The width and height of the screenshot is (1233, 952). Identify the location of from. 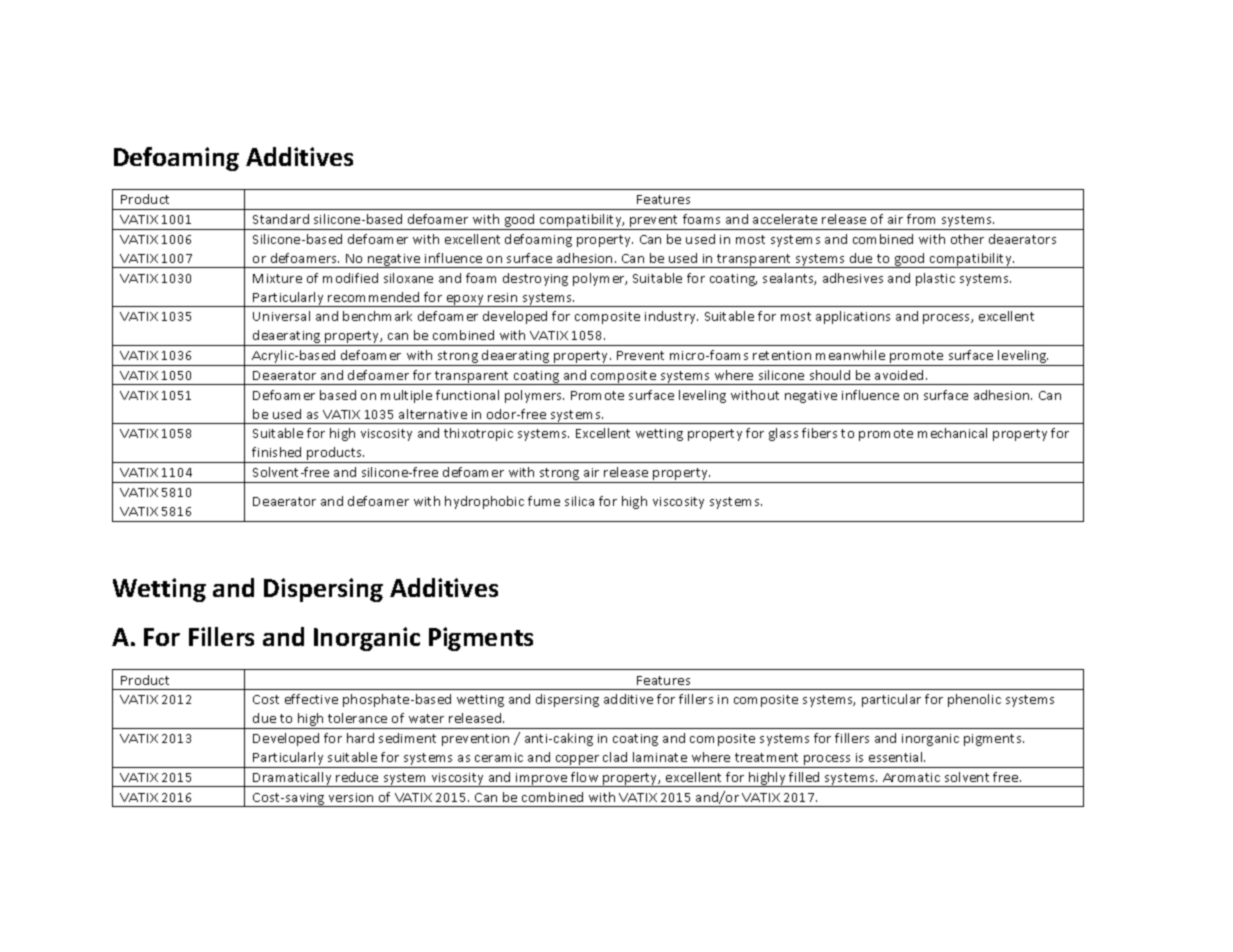
(921, 219).
